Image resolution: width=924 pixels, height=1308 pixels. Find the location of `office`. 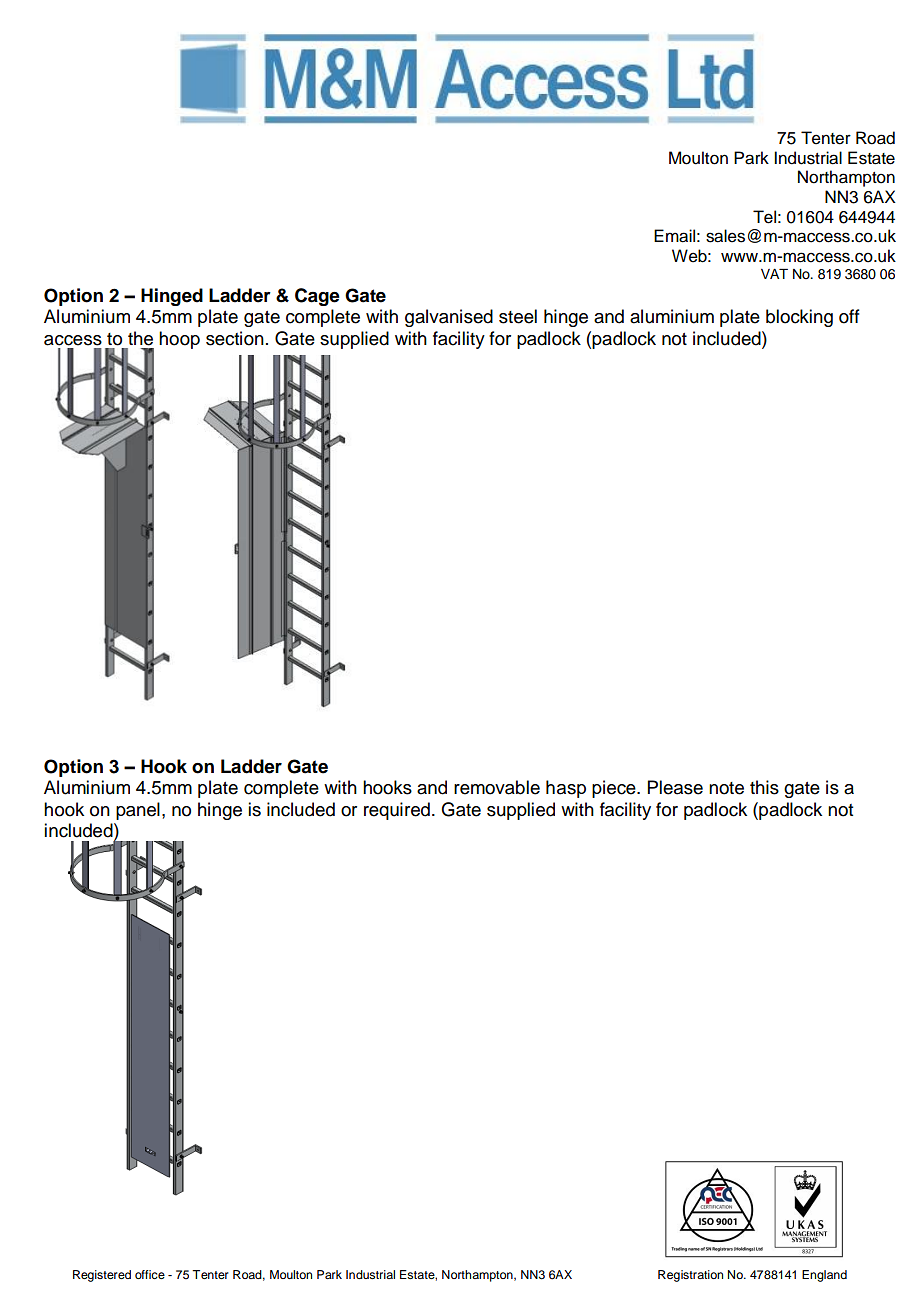

office is located at coordinates (150, 1274).
